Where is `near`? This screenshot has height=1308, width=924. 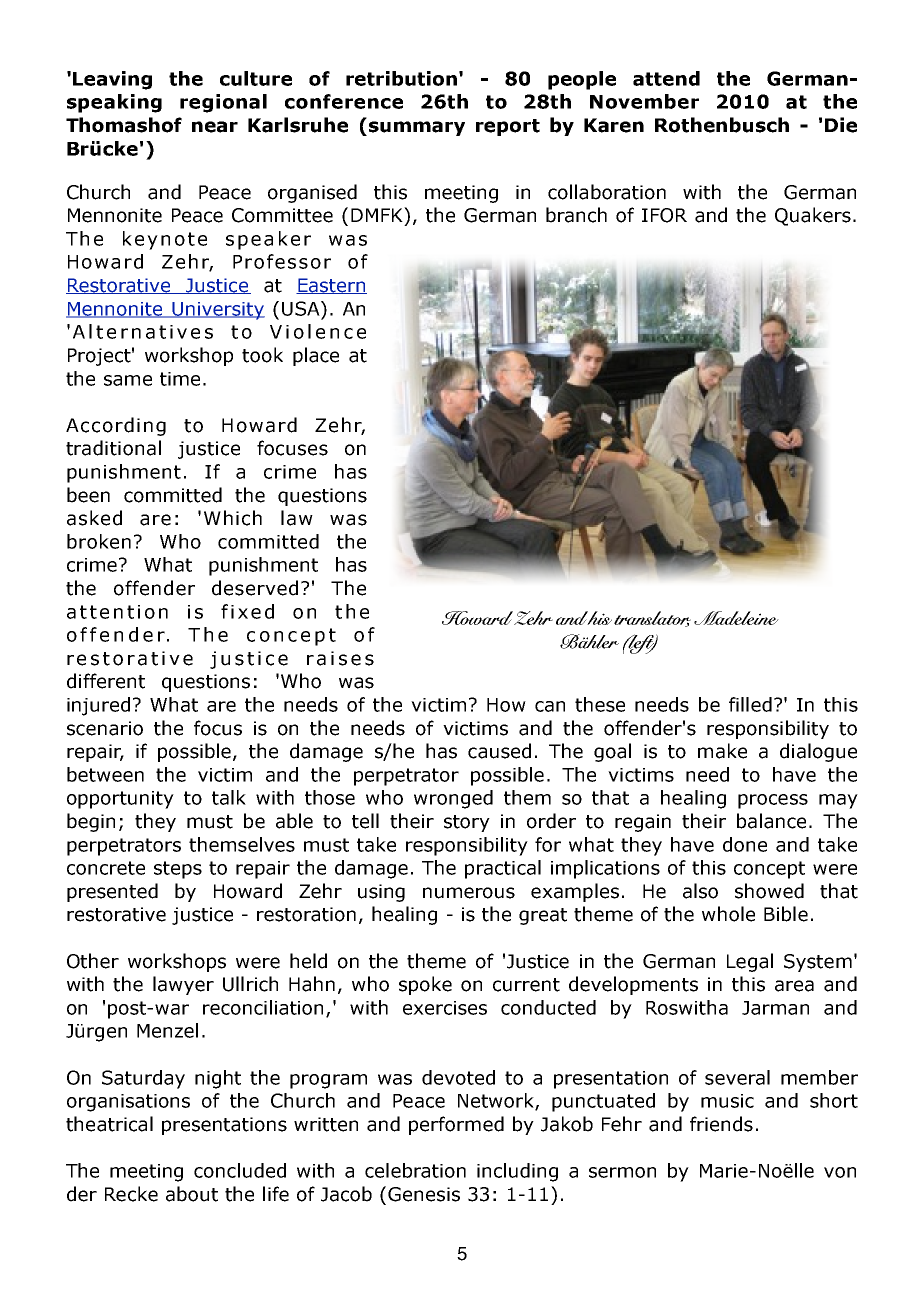 near is located at coordinates (215, 127).
